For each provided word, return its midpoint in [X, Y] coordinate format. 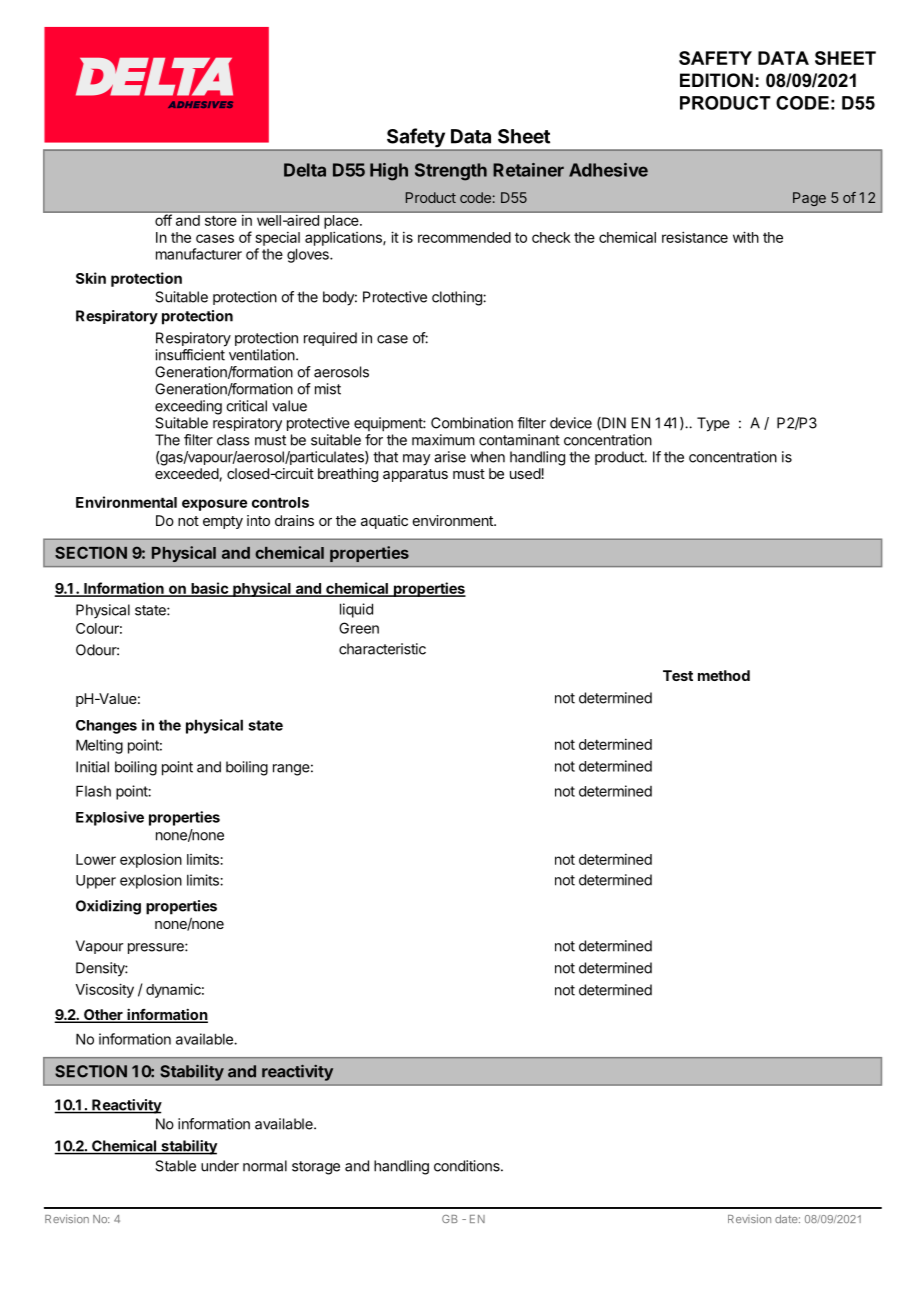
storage [316, 1168]
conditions [468, 1166]
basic [209, 589]
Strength [451, 172]
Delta [305, 170]
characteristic [382, 649]
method [724, 675]
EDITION [716, 80]
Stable [175, 1166]
